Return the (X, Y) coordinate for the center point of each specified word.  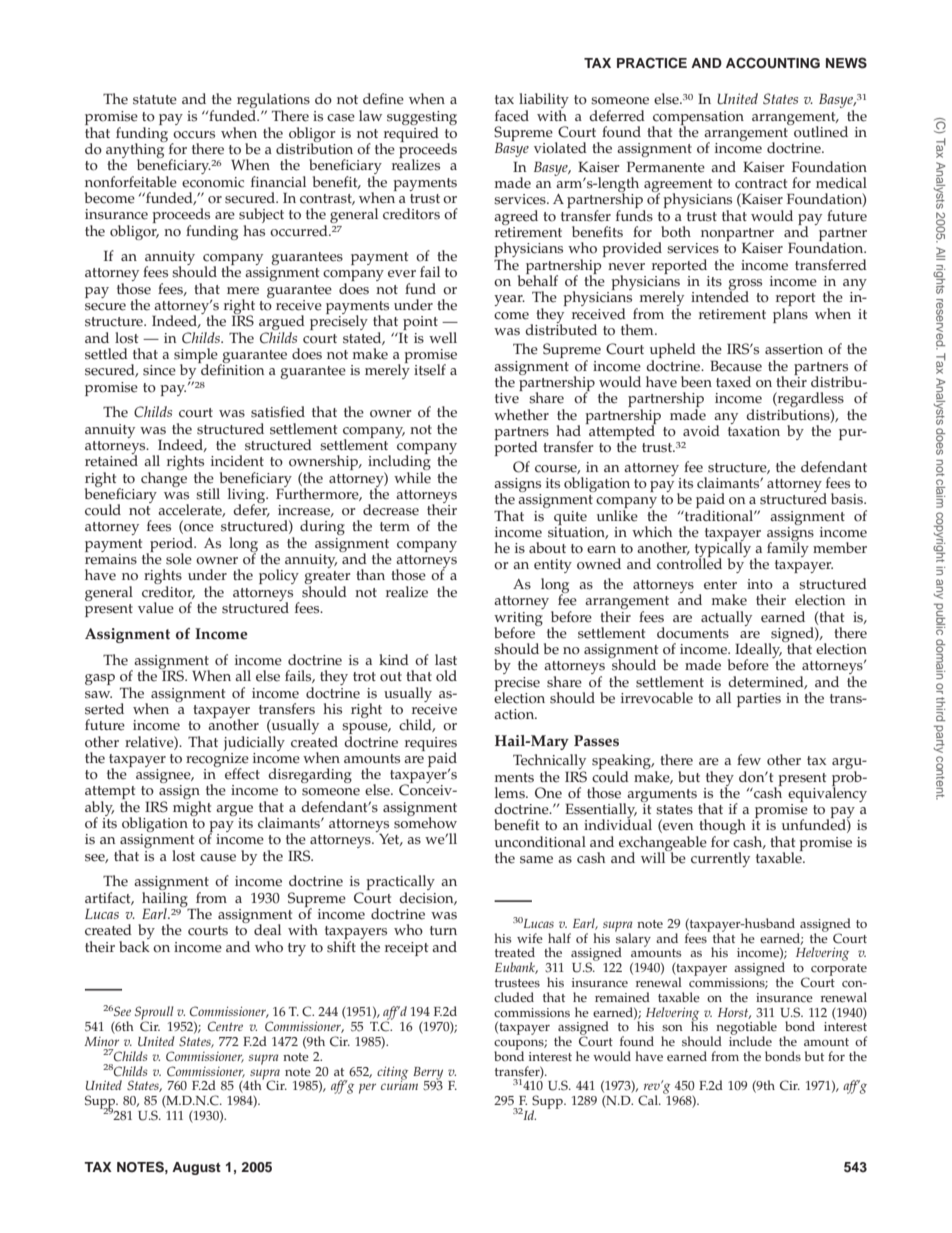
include (750, 1040)
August (196, 1168)
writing (518, 620)
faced (512, 116)
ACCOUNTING (773, 63)
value (156, 608)
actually (726, 618)
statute (155, 100)
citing (392, 1074)
